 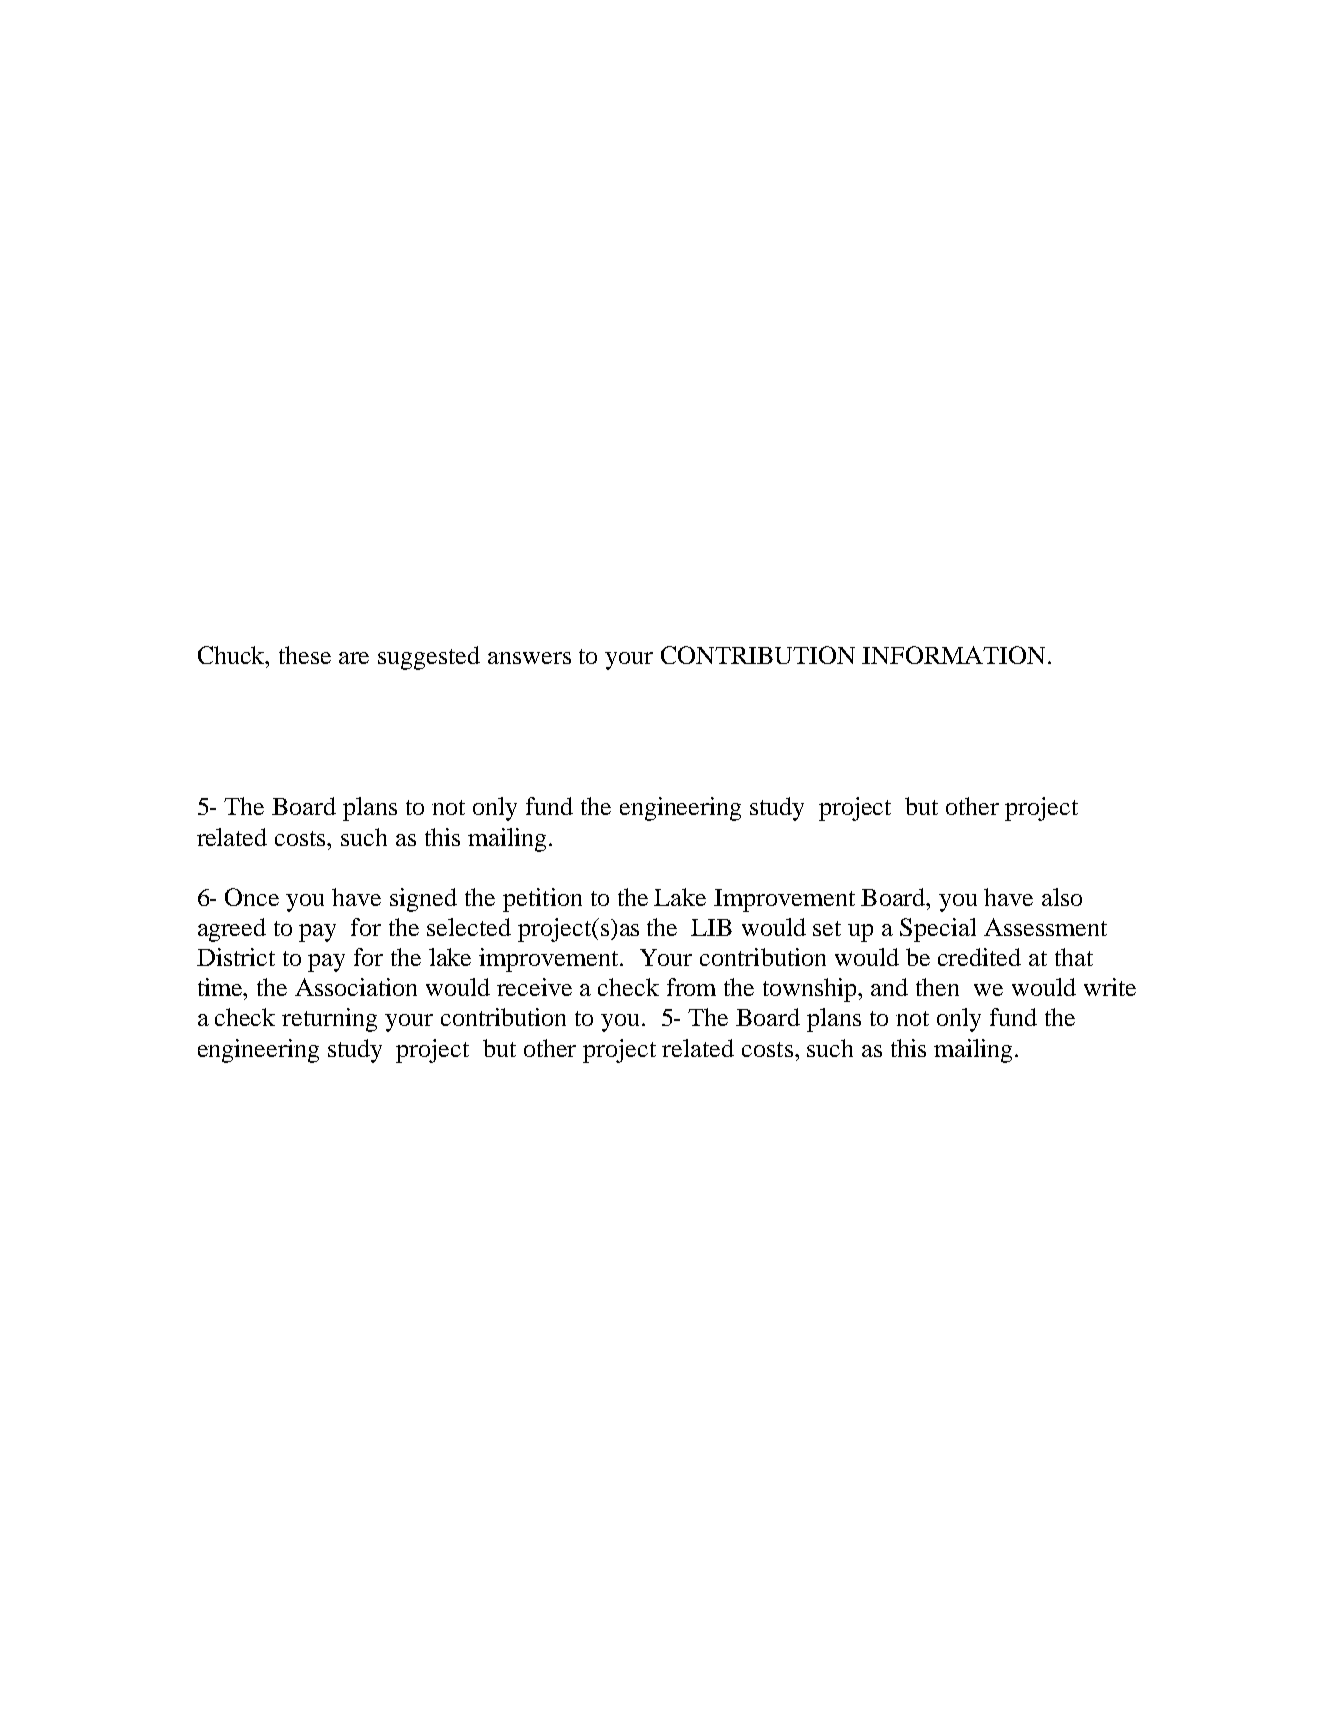 I want to click on also, so click(x=1062, y=897).
